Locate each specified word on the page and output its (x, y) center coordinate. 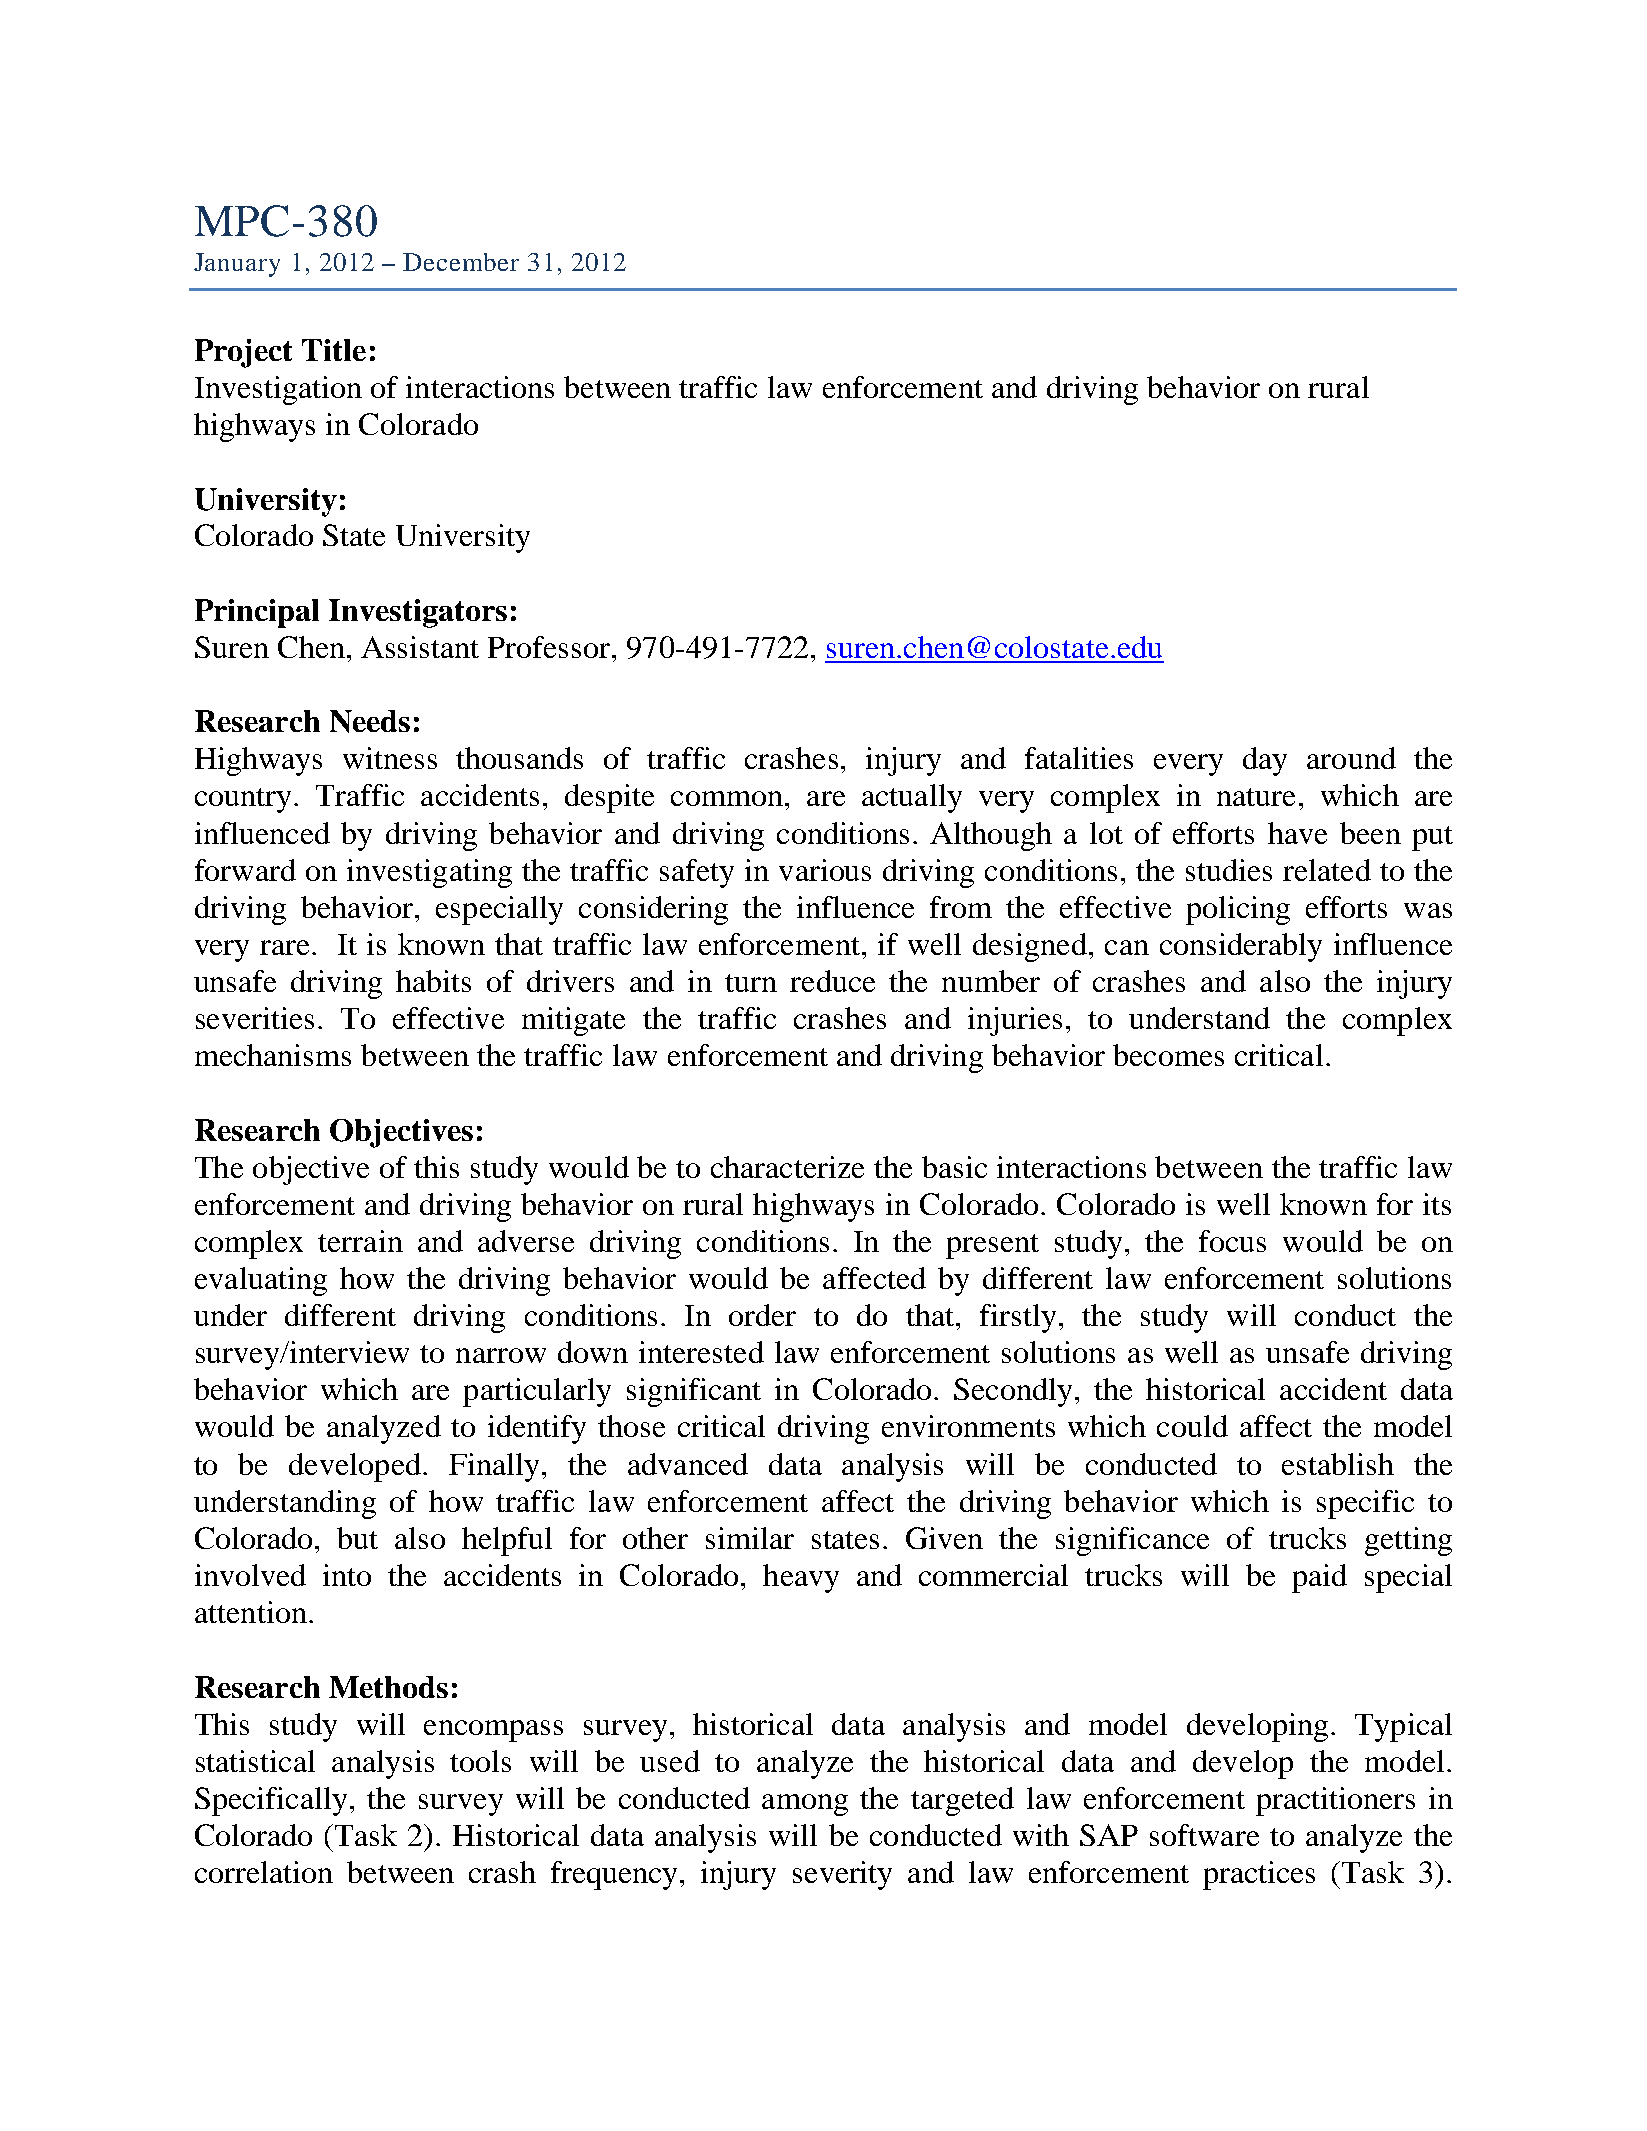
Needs (370, 721)
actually (912, 798)
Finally (494, 1467)
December (461, 262)
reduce (832, 981)
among (805, 1805)
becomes (1168, 1055)
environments (968, 1426)
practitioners (1335, 1801)
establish (1338, 1464)
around (1351, 758)
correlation (264, 1872)
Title (334, 350)
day (1265, 761)
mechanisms (273, 1055)
